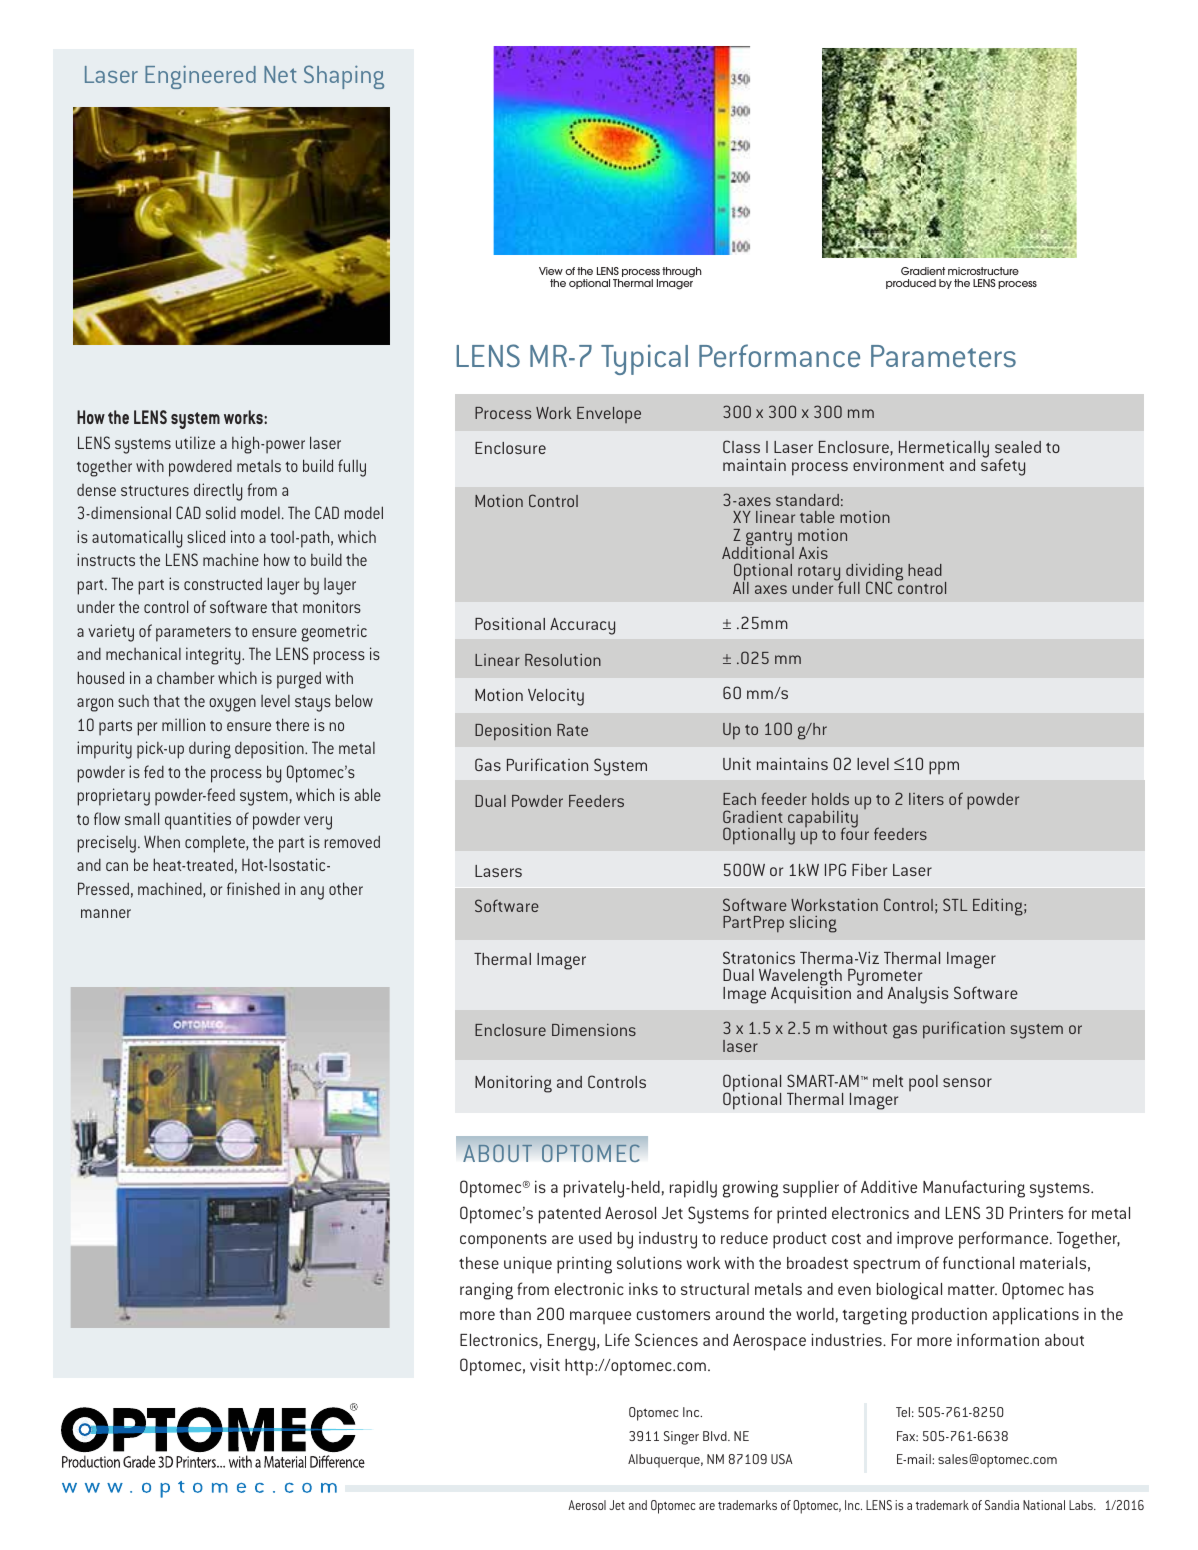 Image resolution: width=1198 pixels, height=1550 pixels. Describe the element at coordinates (545, 1364) in the screenshot. I see `visit` at that location.
